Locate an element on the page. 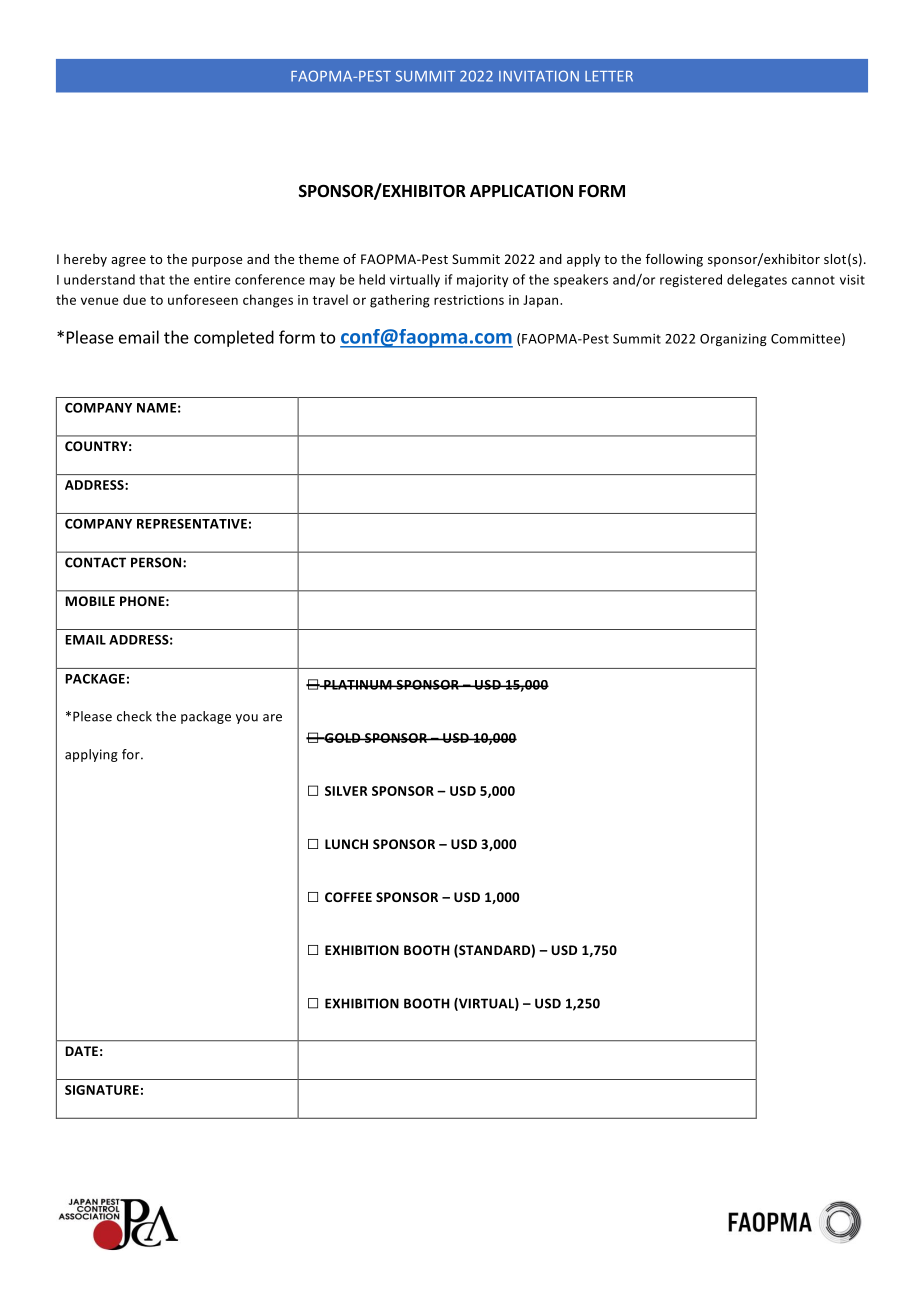  INVITATION is located at coordinates (539, 76).
